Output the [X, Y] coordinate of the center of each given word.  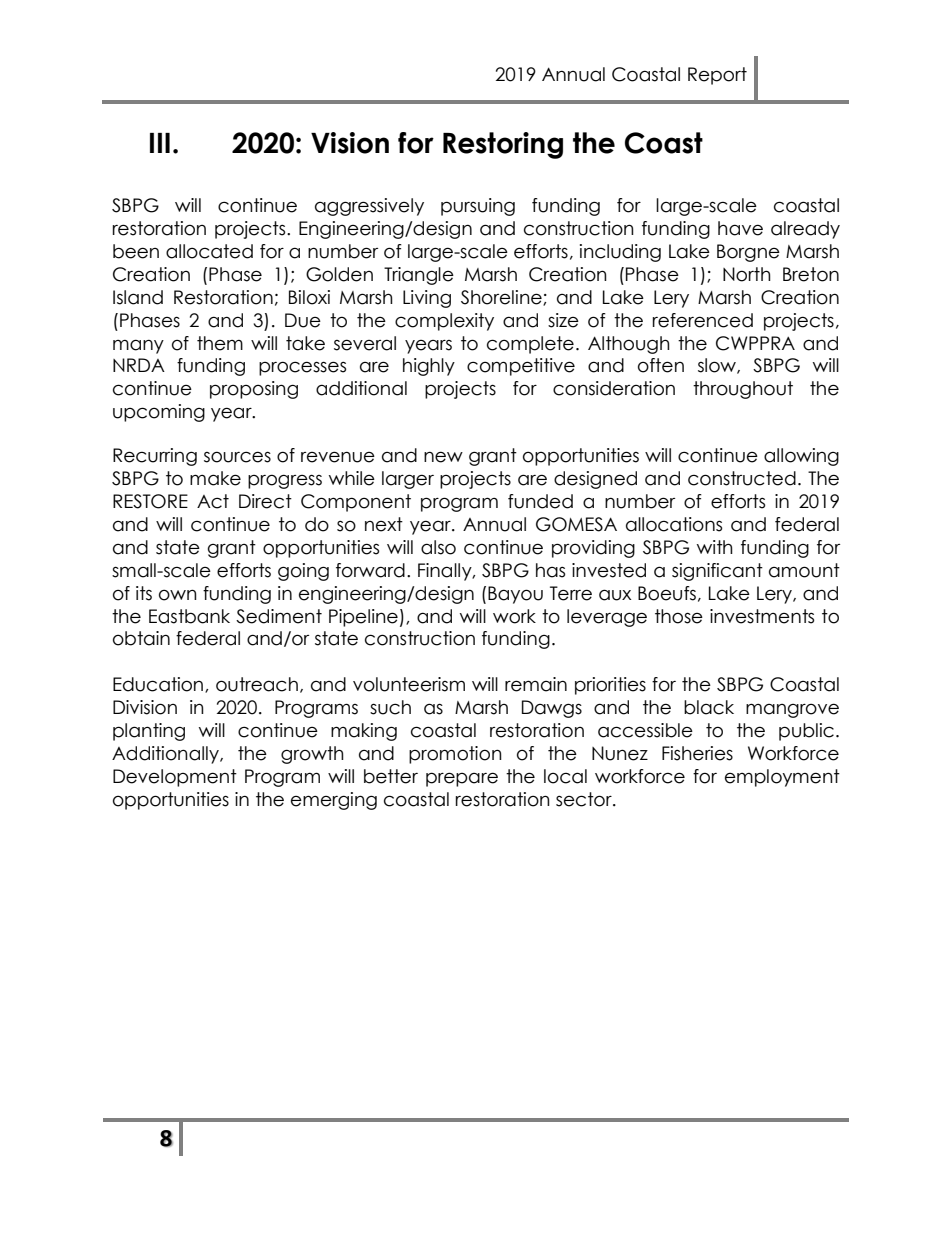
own [178, 595]
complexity [444, 322]
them [220, 343]
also [438, 547]
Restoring [503, 145]
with [715, 547]
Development [175, 778]
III [160, 143]
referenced [703, 320]
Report [717, 76]
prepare [462, 779]
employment [782, 778]
